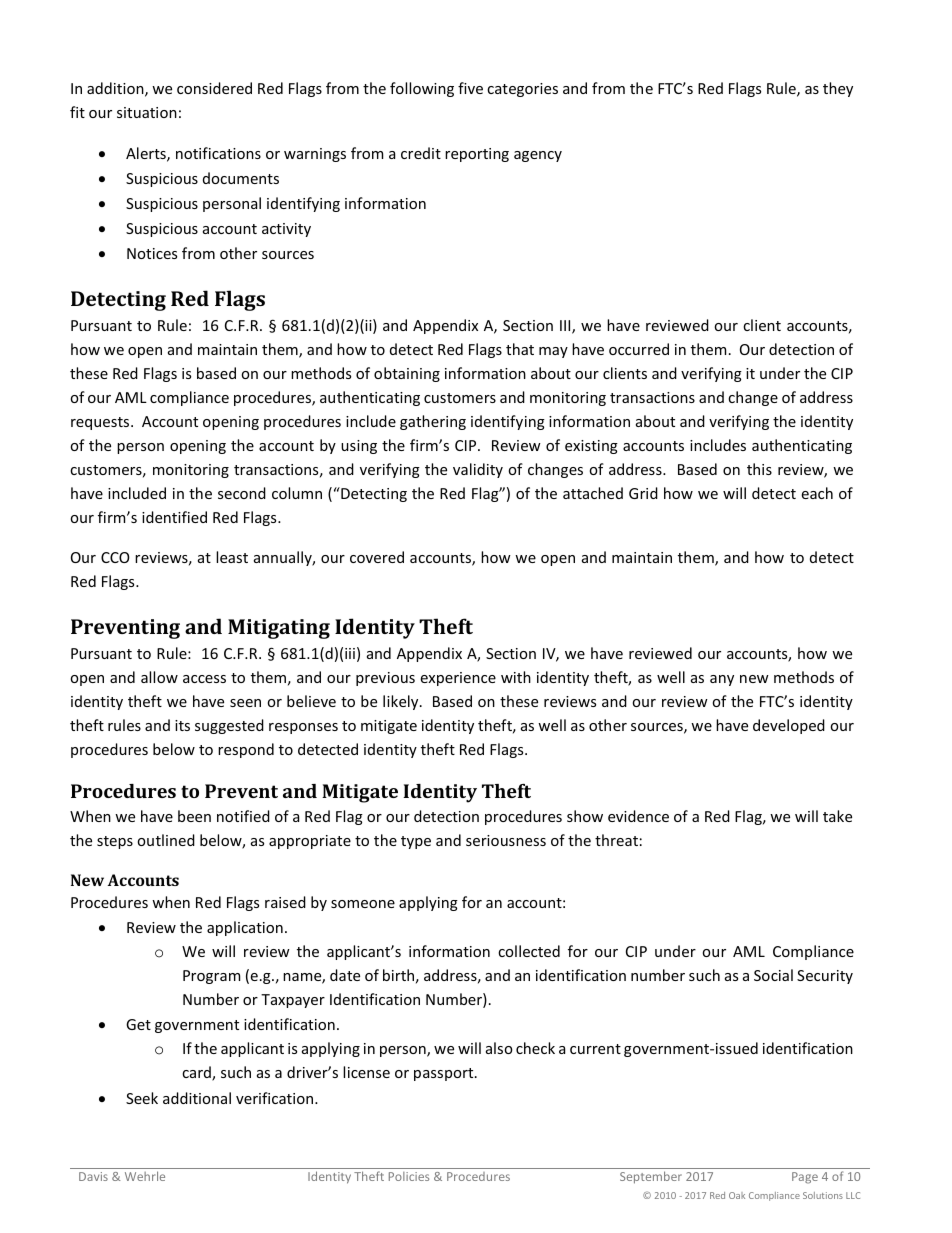 Image resolution: width=952 pixels, height=1233 pixels. Describe the element at coordinates (458, 679) in the screenshot. I see `experience` at that location.
